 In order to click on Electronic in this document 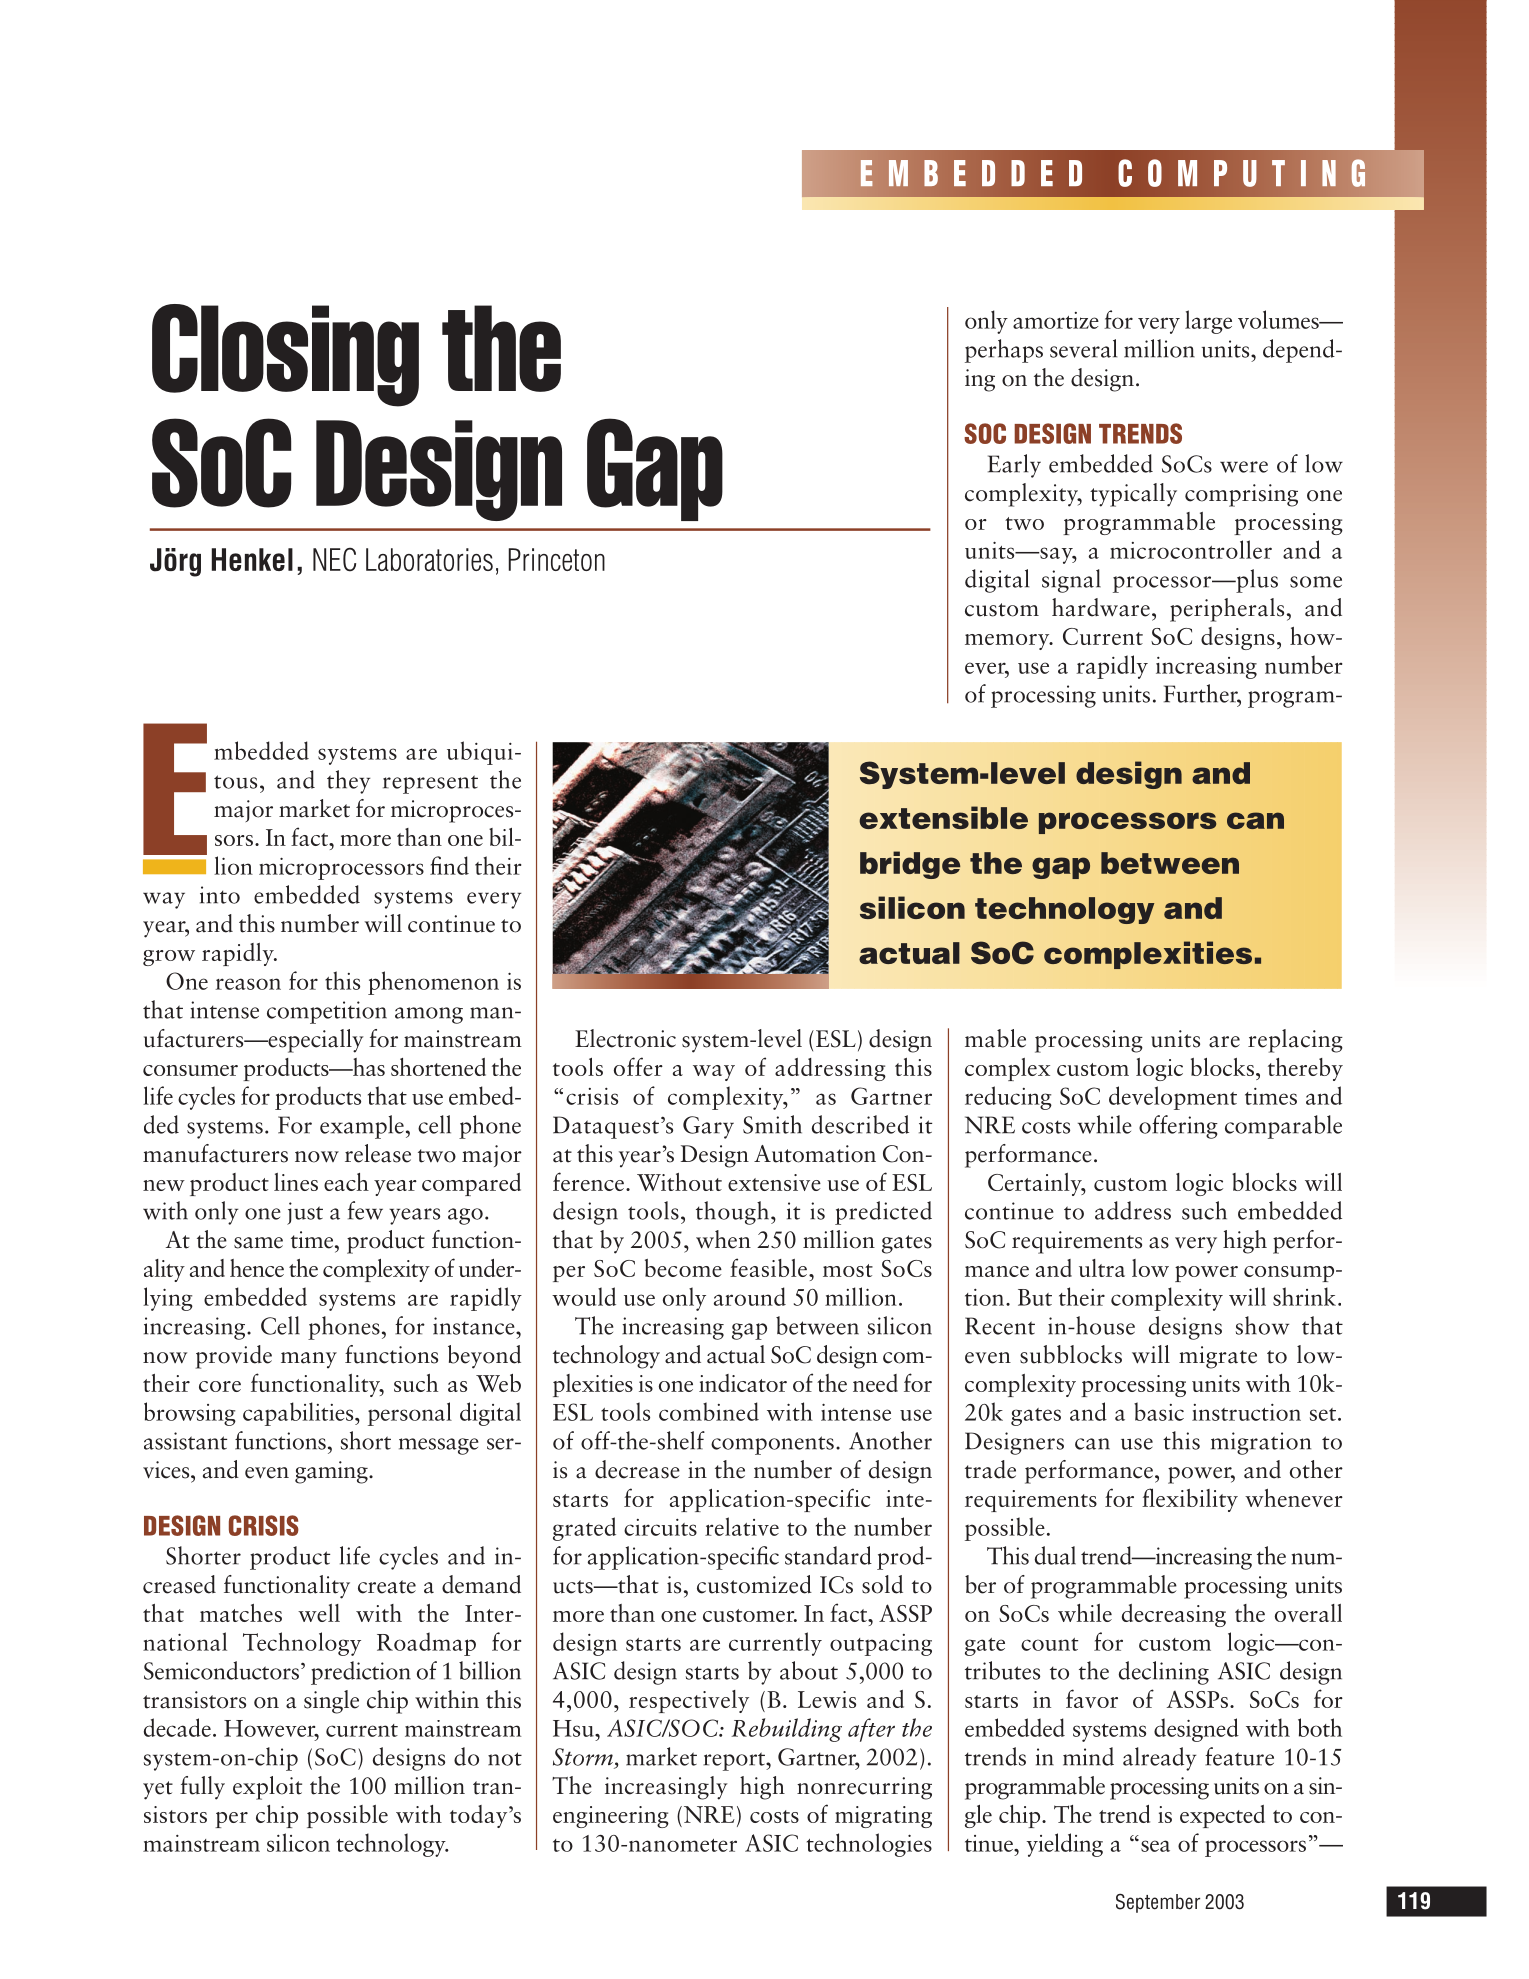, I will do `click(625, 1038)`.
